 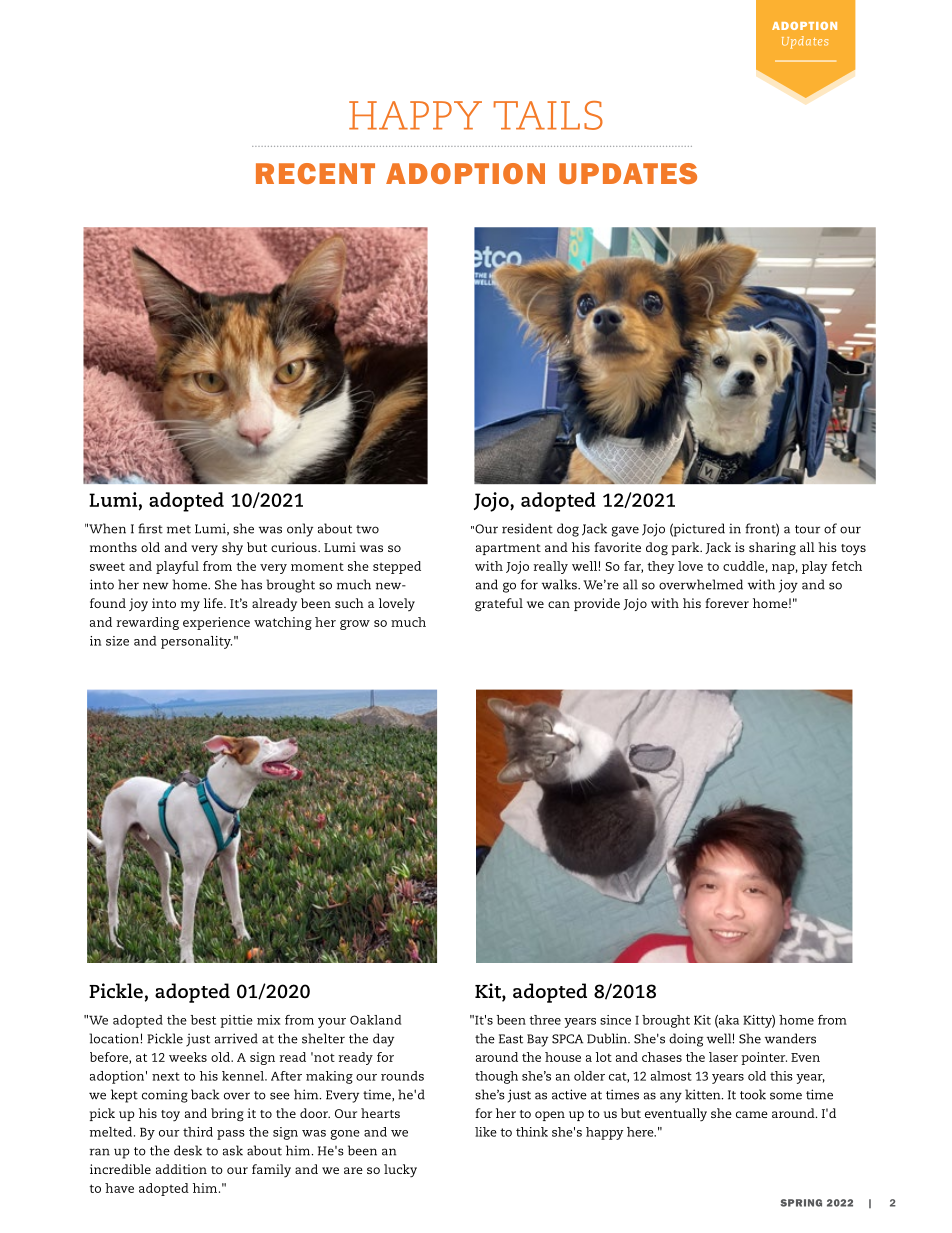 What do you see at coordinates (181, 1169) in the screenshot?
I see `addition` at bounding box center [181, 1169].
